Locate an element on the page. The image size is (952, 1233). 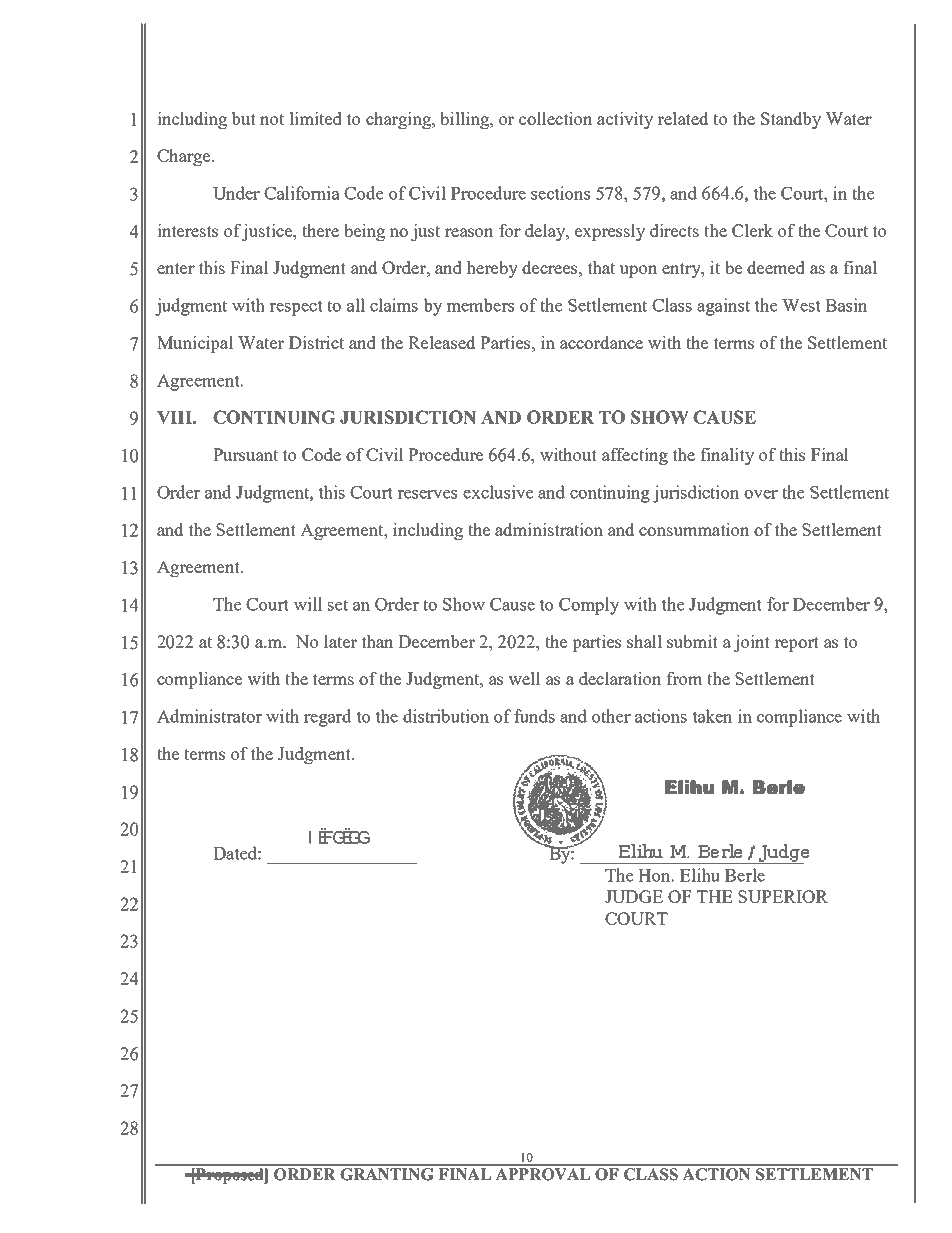
Pursuant is located at coordinates (245, 454).
